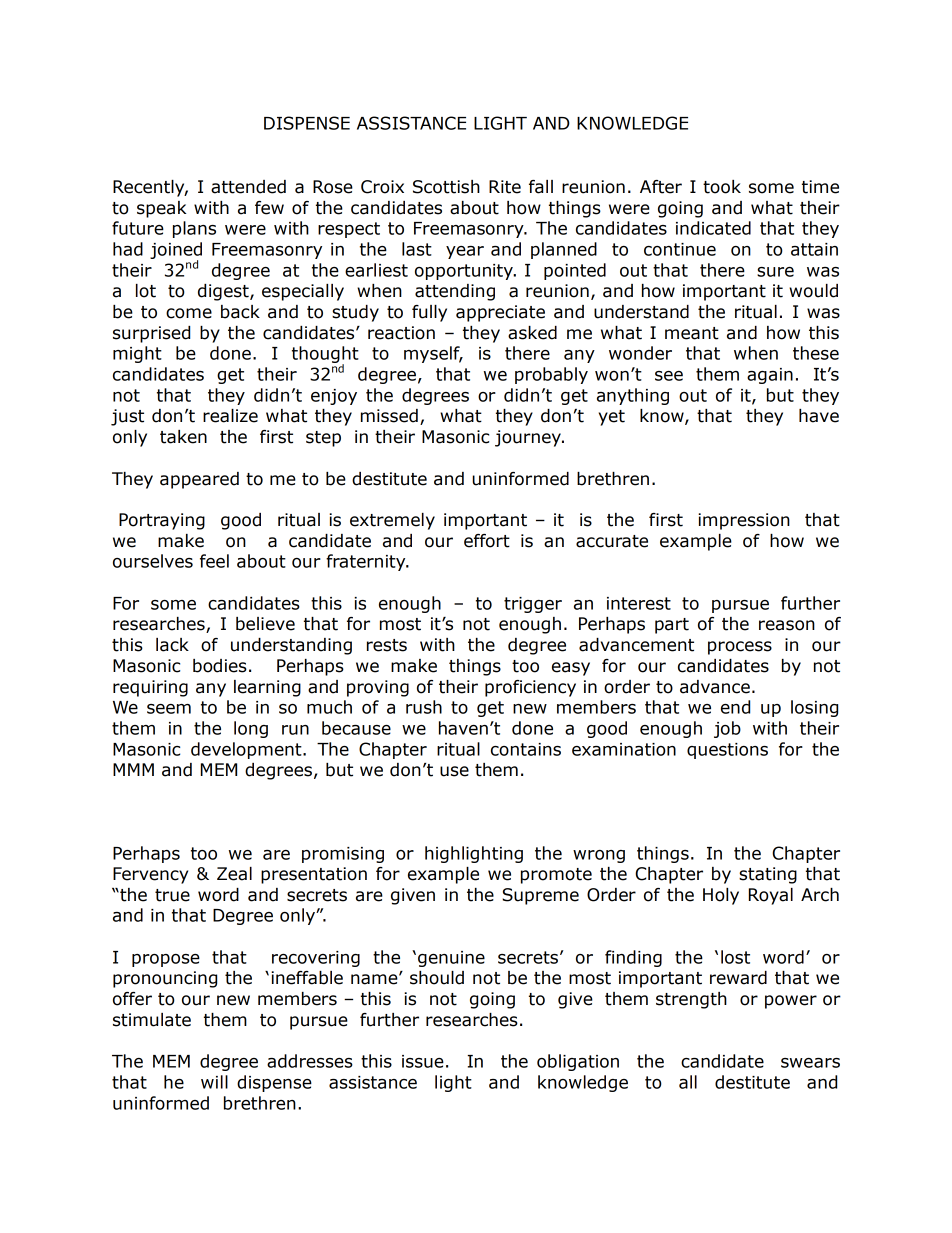  I want to click on issue, so click(423, 1061).
